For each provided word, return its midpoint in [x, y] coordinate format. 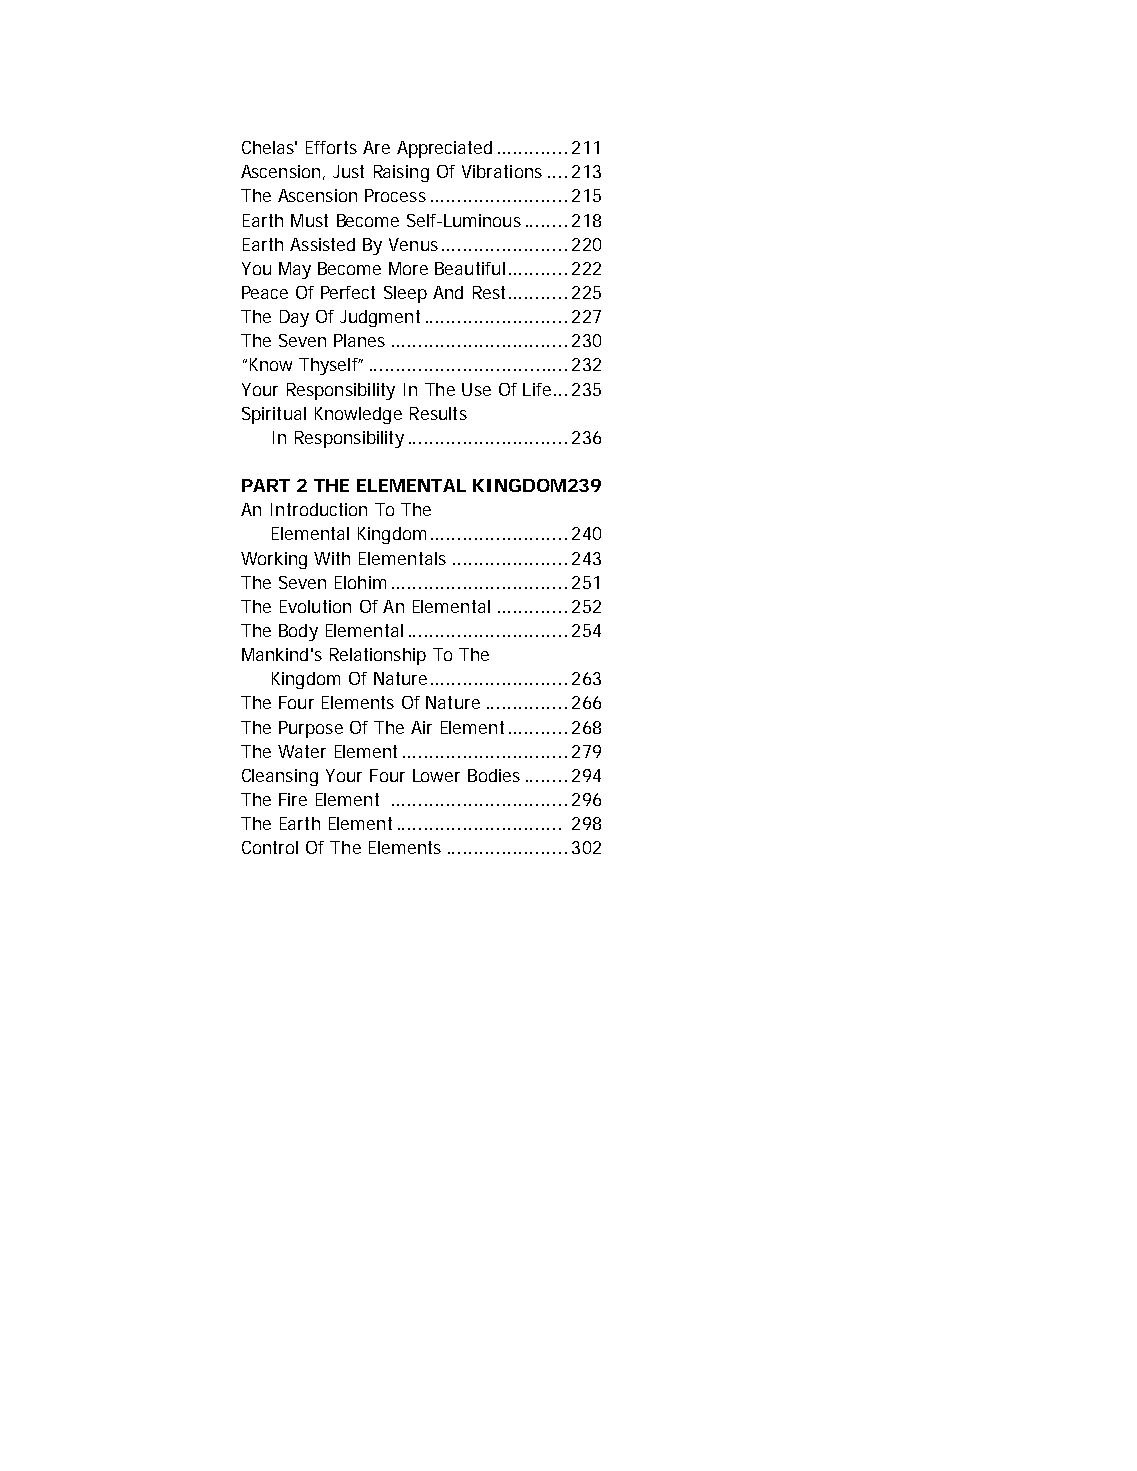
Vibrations [502, 171]
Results [438, 413]
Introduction [319, 509]
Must [309, 220]
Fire [293, 799]
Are [376, 147]
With [332, 558]
